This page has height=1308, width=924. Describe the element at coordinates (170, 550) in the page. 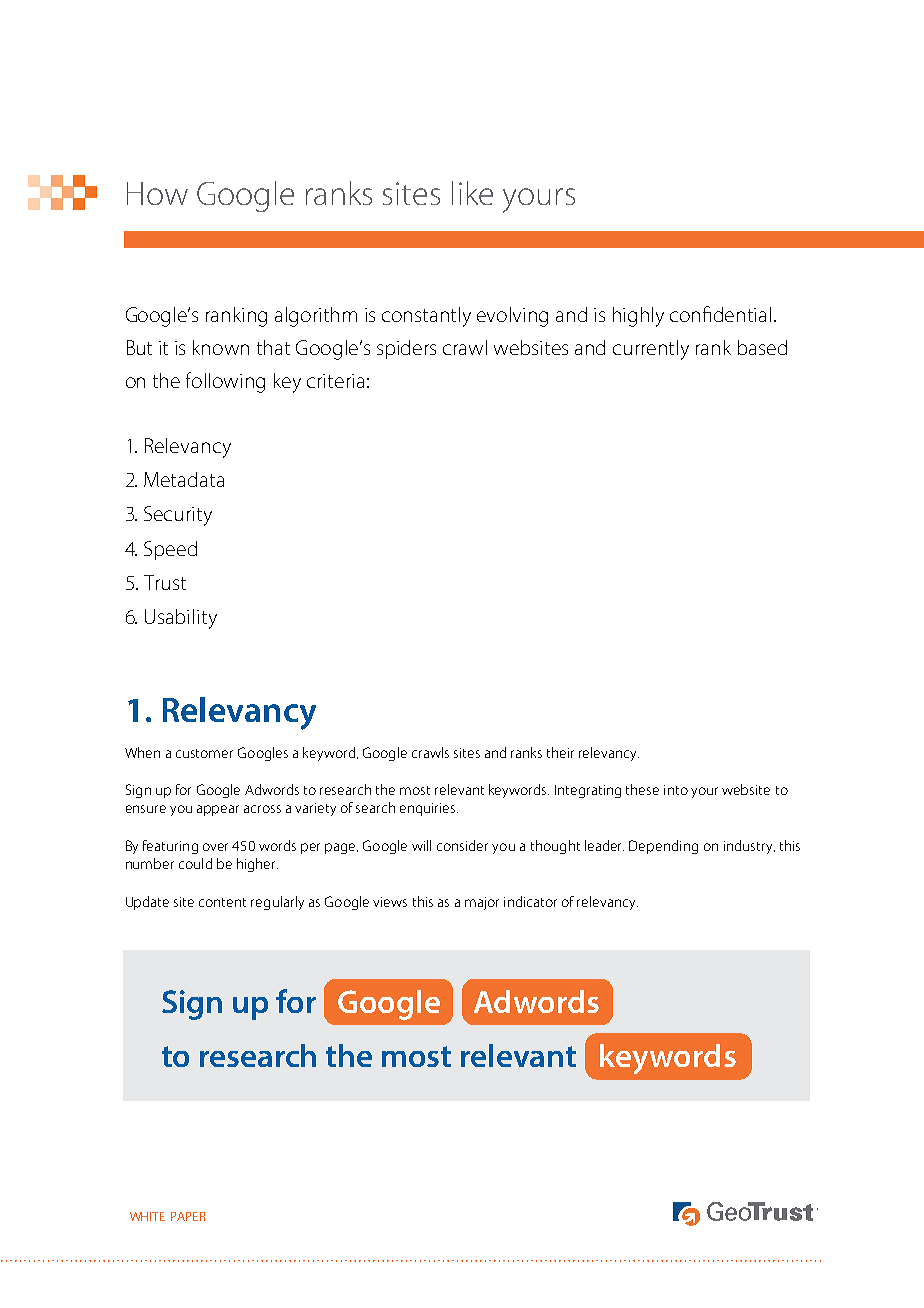

I see `Speed` at that location.
